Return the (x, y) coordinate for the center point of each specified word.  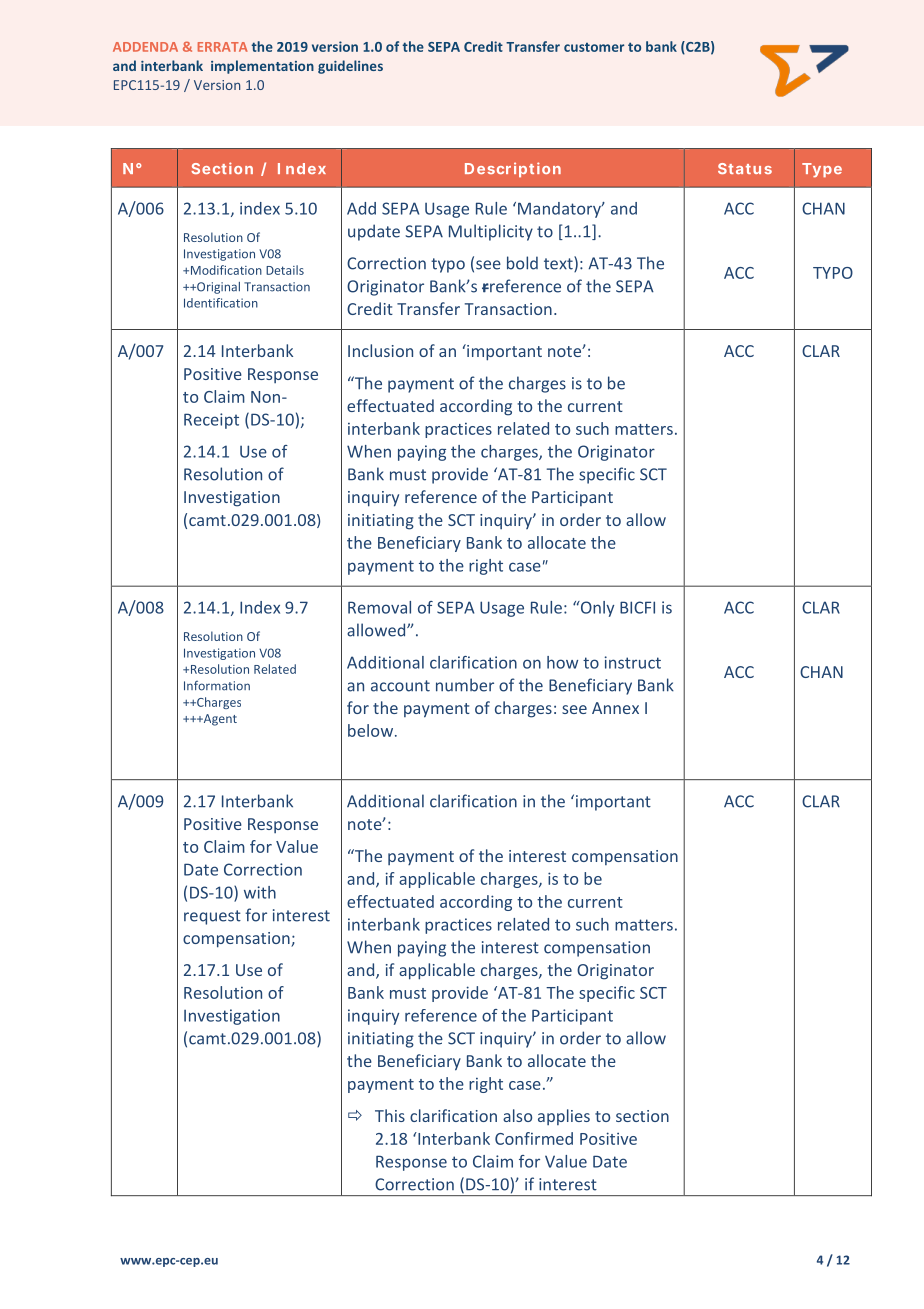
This (390, 1115)
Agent (219, 720)
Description (513, 169)
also (517, 1115)
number (465, 685)
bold (522, 263)
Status (745, 168)
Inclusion (380, 350)
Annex (615, 708)
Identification (221, 303)
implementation (262, 67)
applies (564, 1117)
